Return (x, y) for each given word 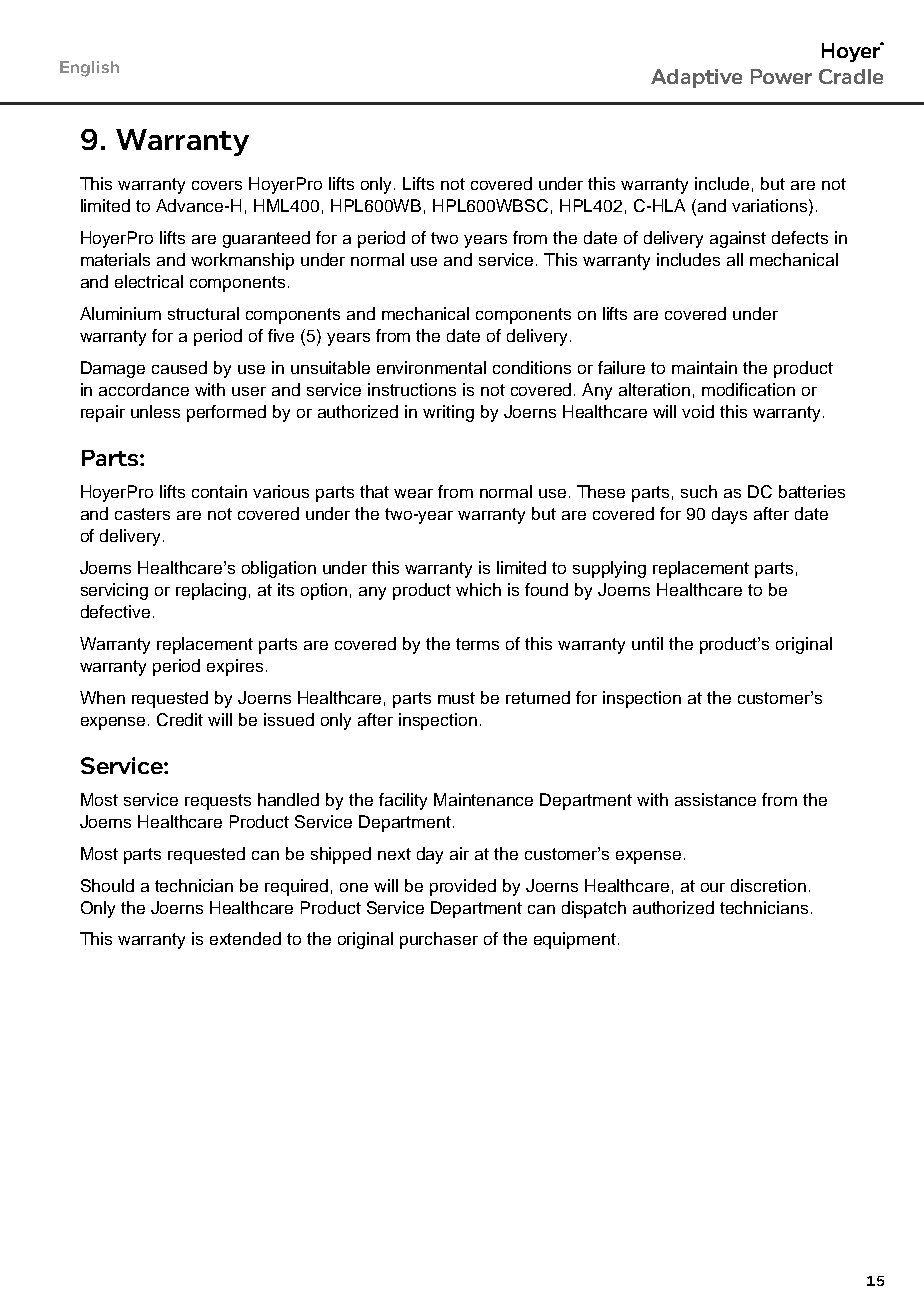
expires (235, 667)
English (89, 69)
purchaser (439, 940)
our (713, 887)
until (647, 643)
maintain (704, 367)
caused (179, 367)
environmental (431, 367)
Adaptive (696, 78)
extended (245, 938)
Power (781, 76)
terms (477, 644)
